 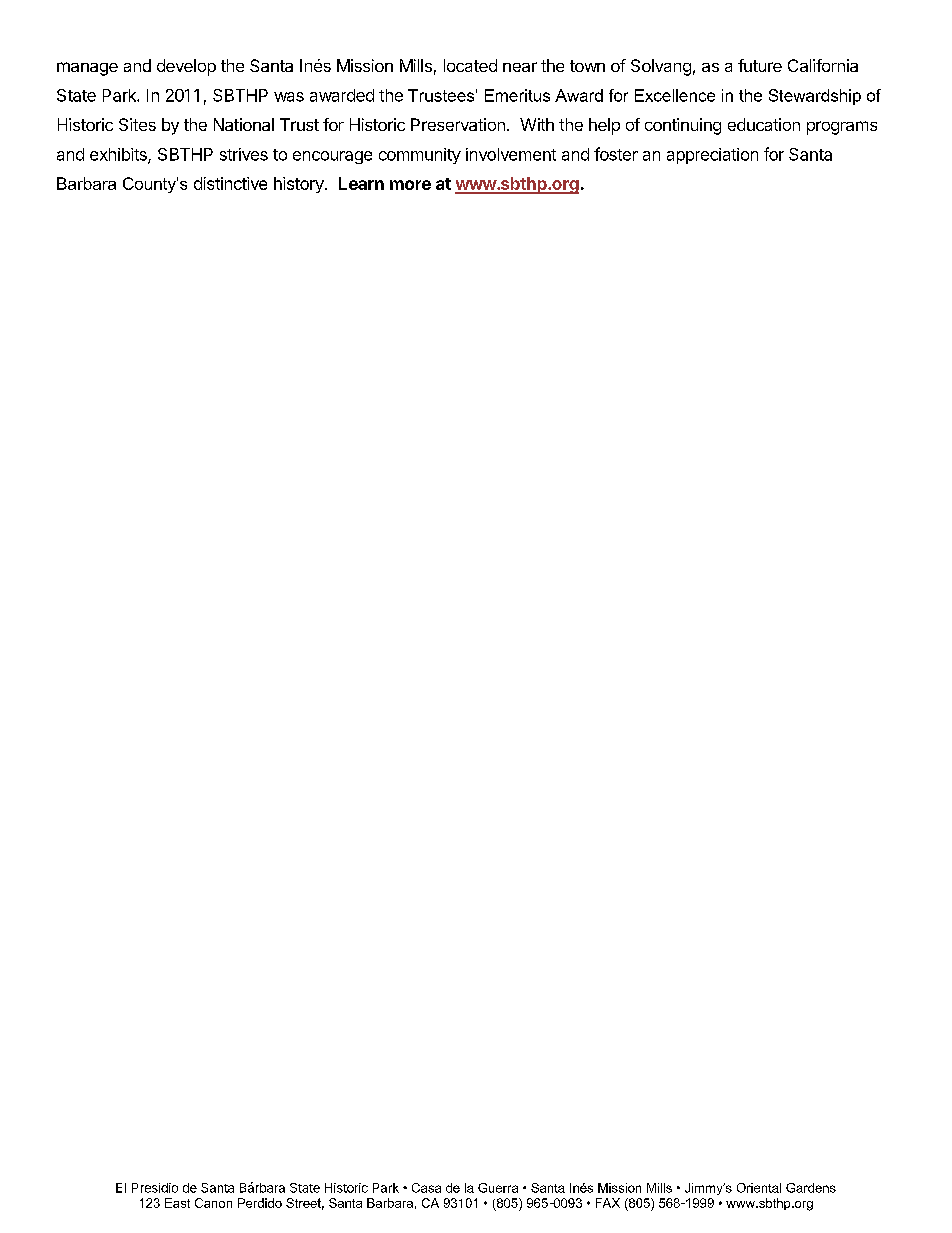 I want to click on Presidio, so click(x=155, y=1188).
